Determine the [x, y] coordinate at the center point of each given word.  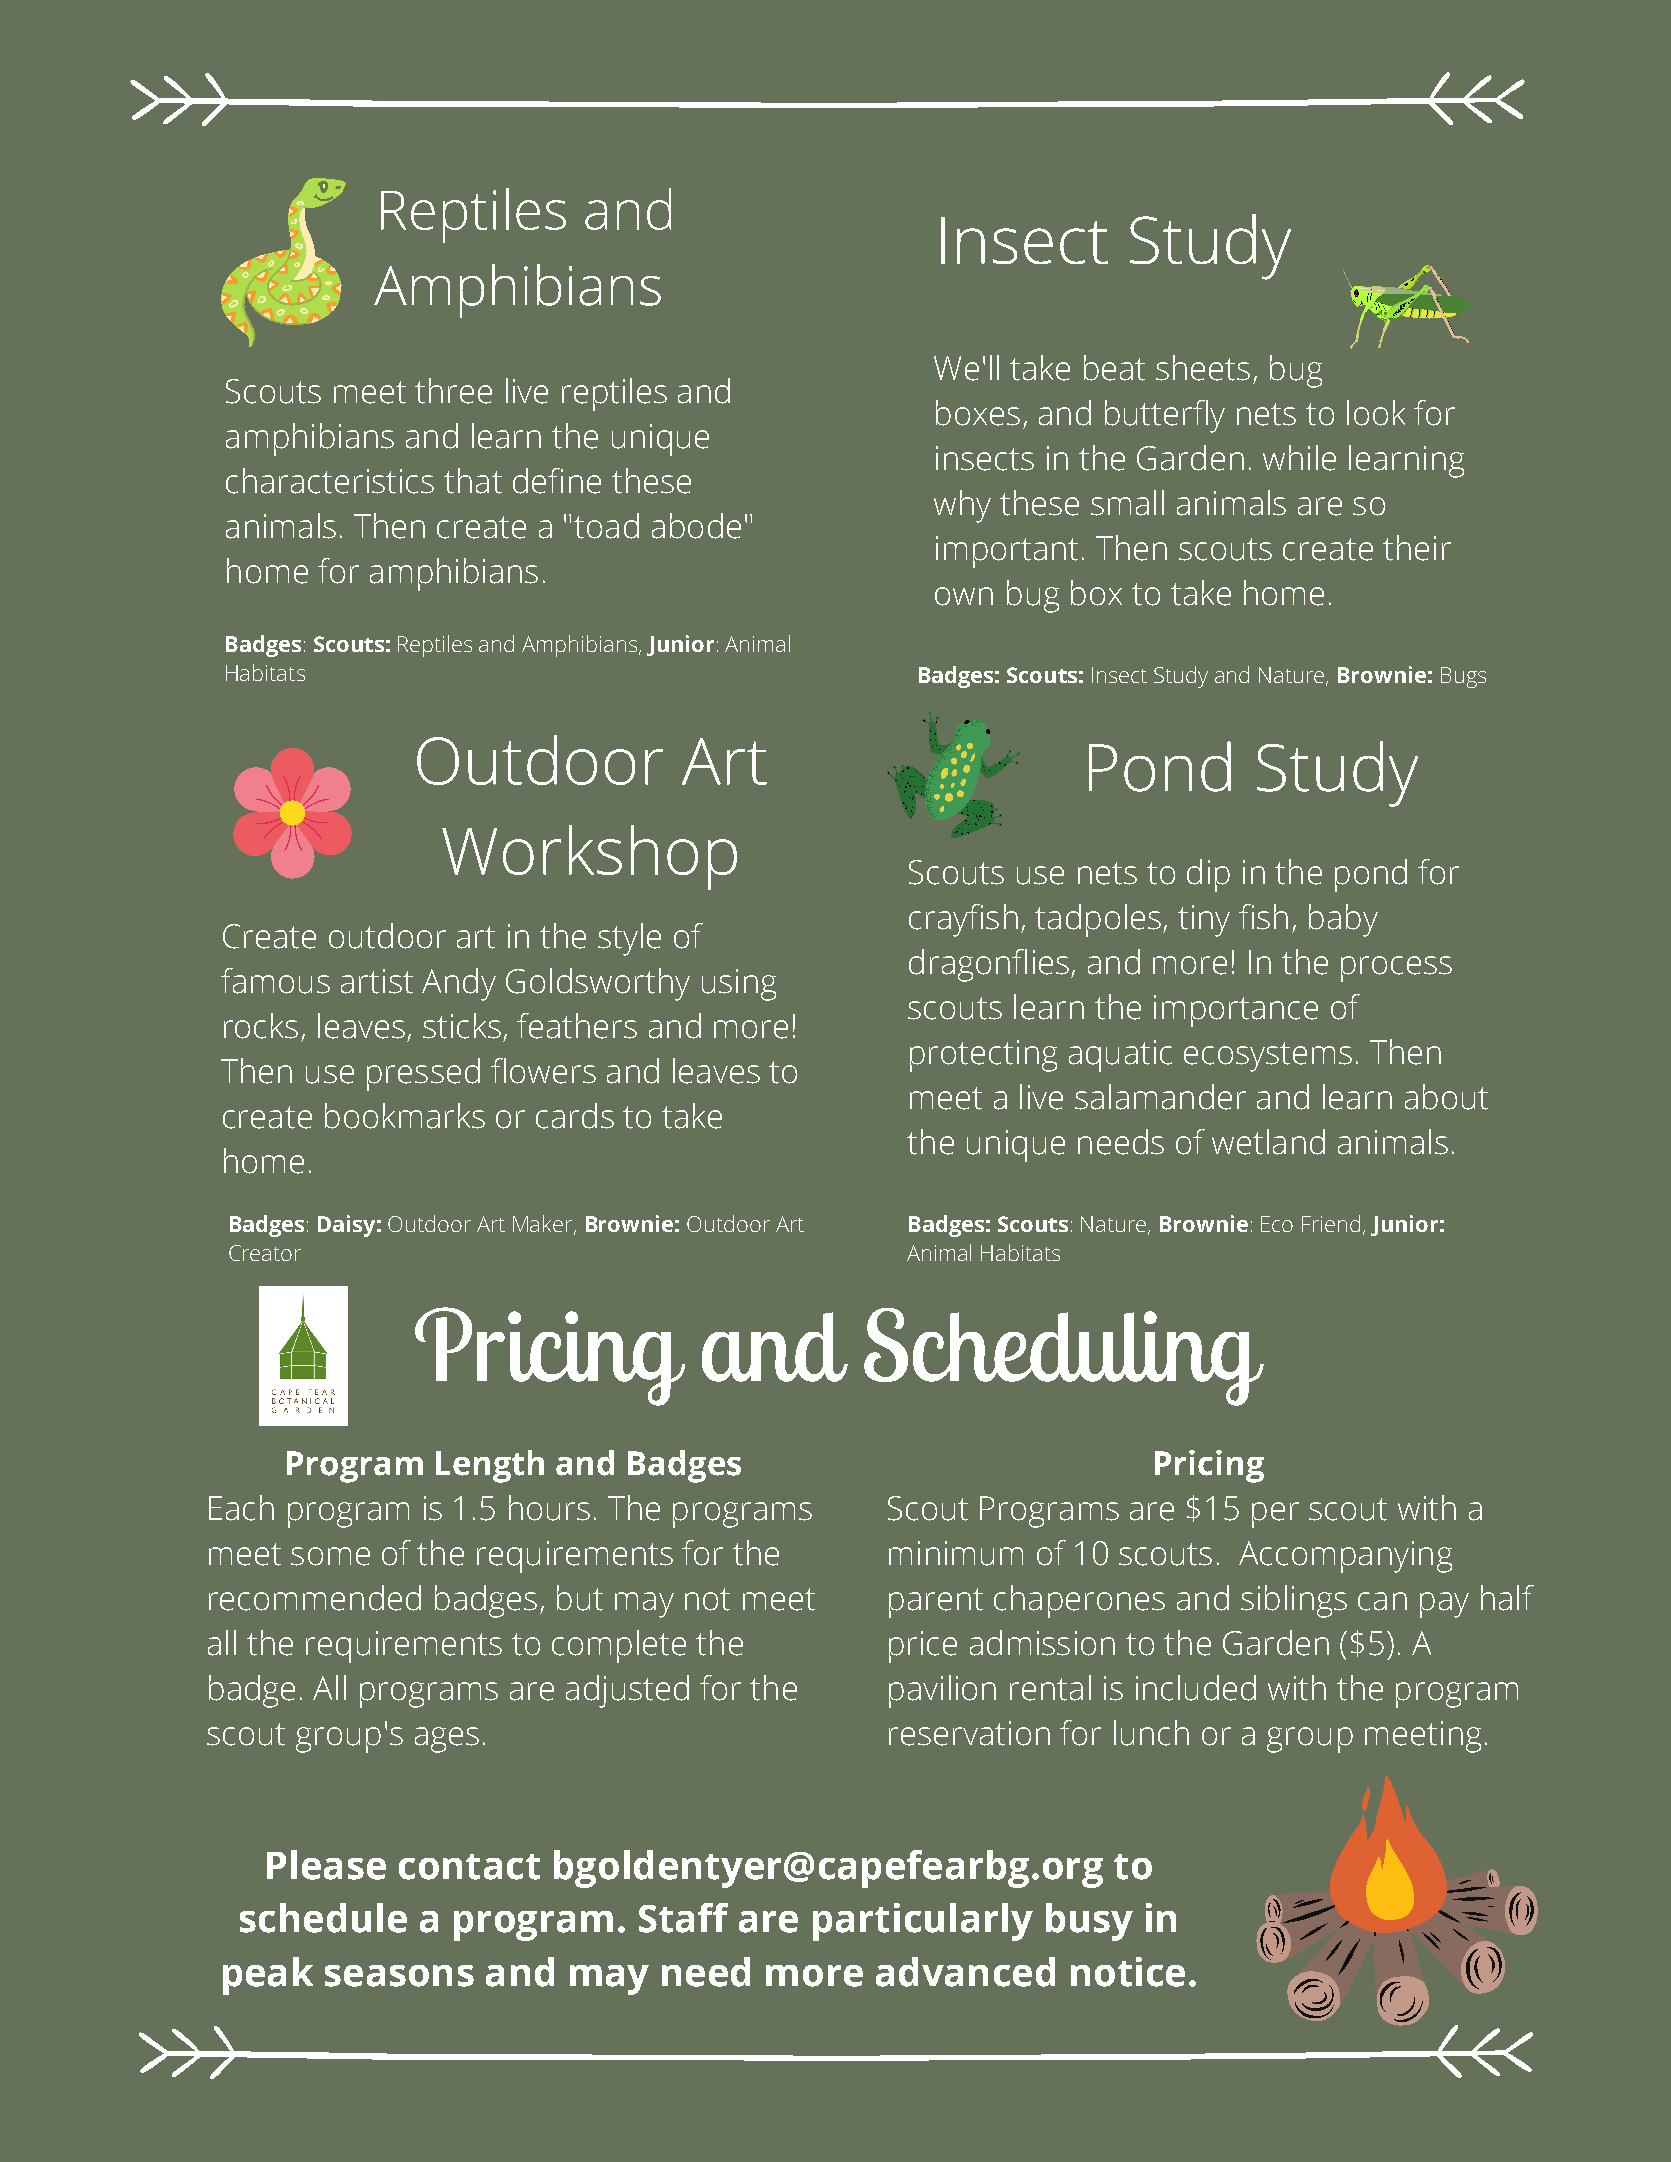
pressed [423, 1074]
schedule [323, 1918]
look [1376, 413]
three [453, 391]
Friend [1331, 1223]
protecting [983, 1056]
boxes [978, 413]
